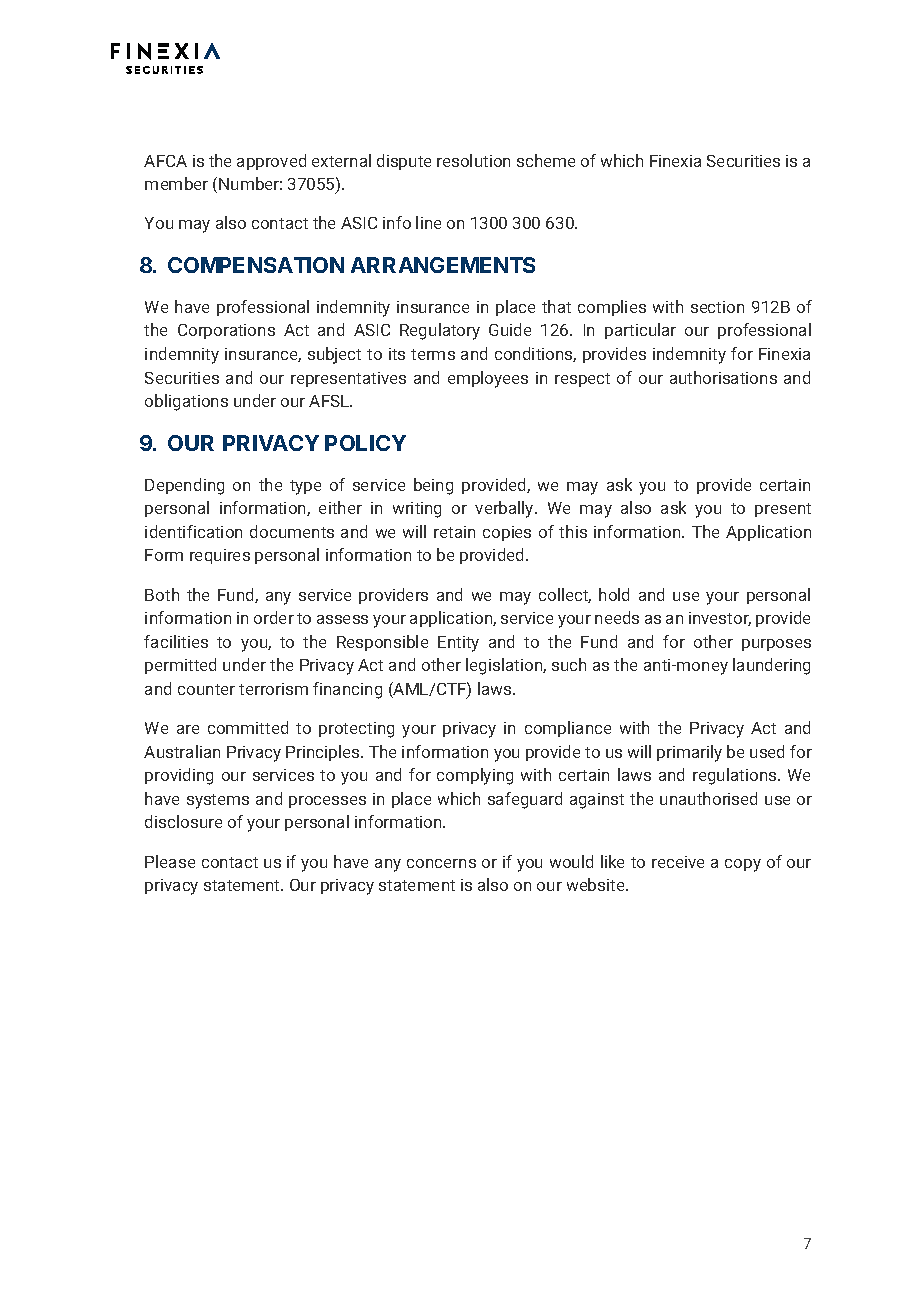 This page has height=1308, width=924. Describe the element at coordinates (720, 619) in the page. I see `investor` at that location.
